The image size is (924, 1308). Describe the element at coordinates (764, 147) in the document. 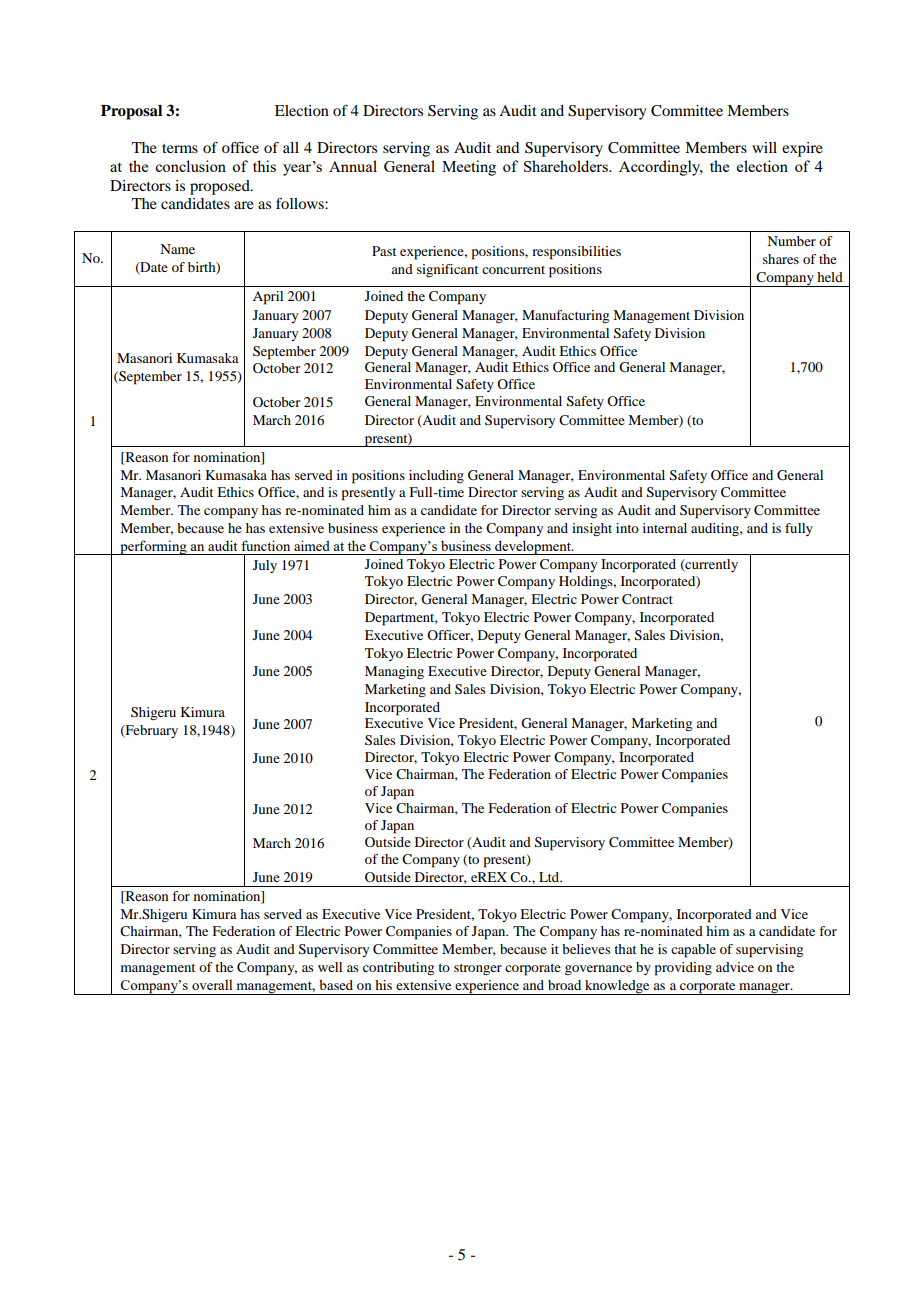

I see `will` at that location.
